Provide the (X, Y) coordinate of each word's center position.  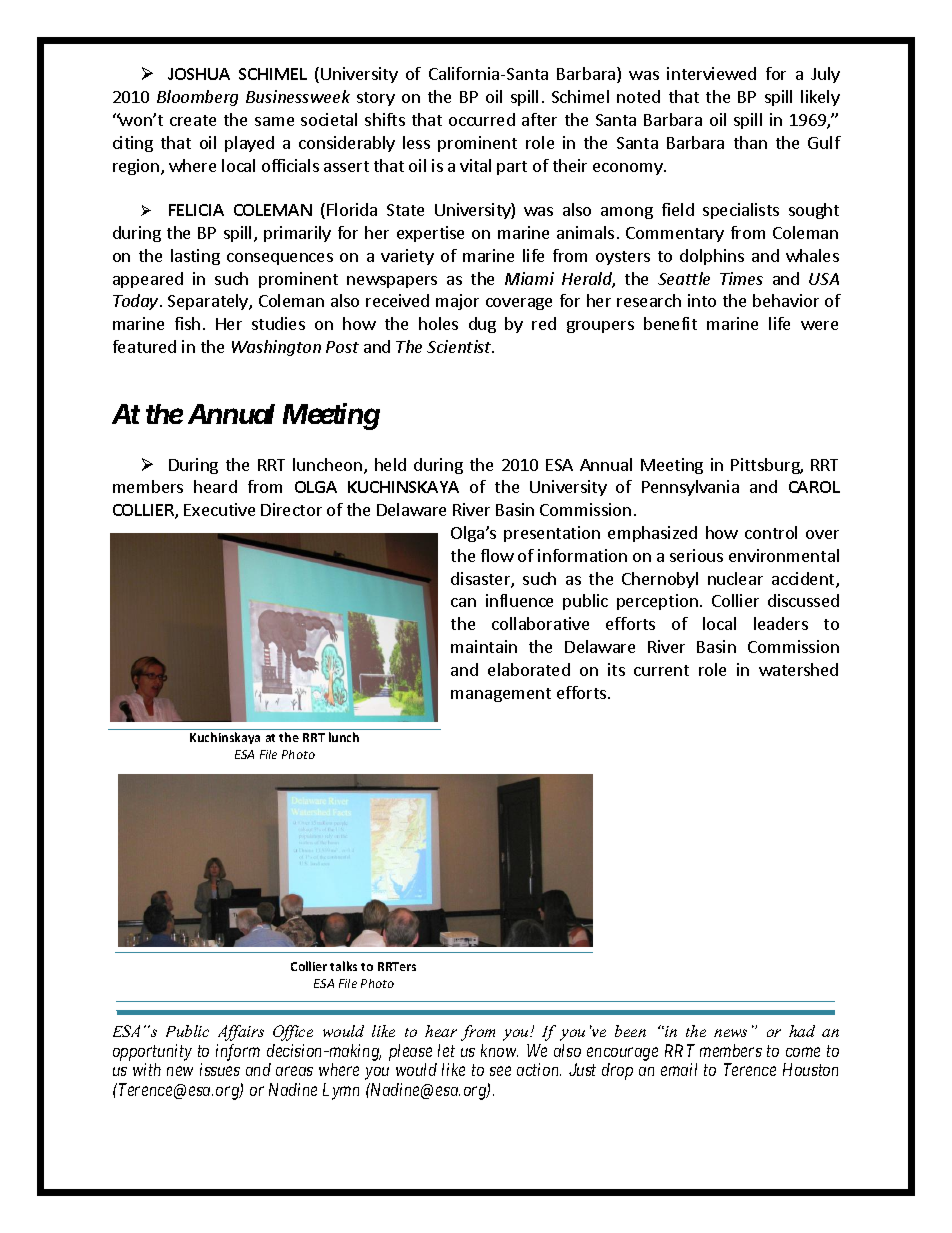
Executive (219, 509)
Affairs (241, 1033)
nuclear (735, 578)
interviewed (711, 73)
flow (497, 555)
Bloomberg (197, 98)
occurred (482, 119)
